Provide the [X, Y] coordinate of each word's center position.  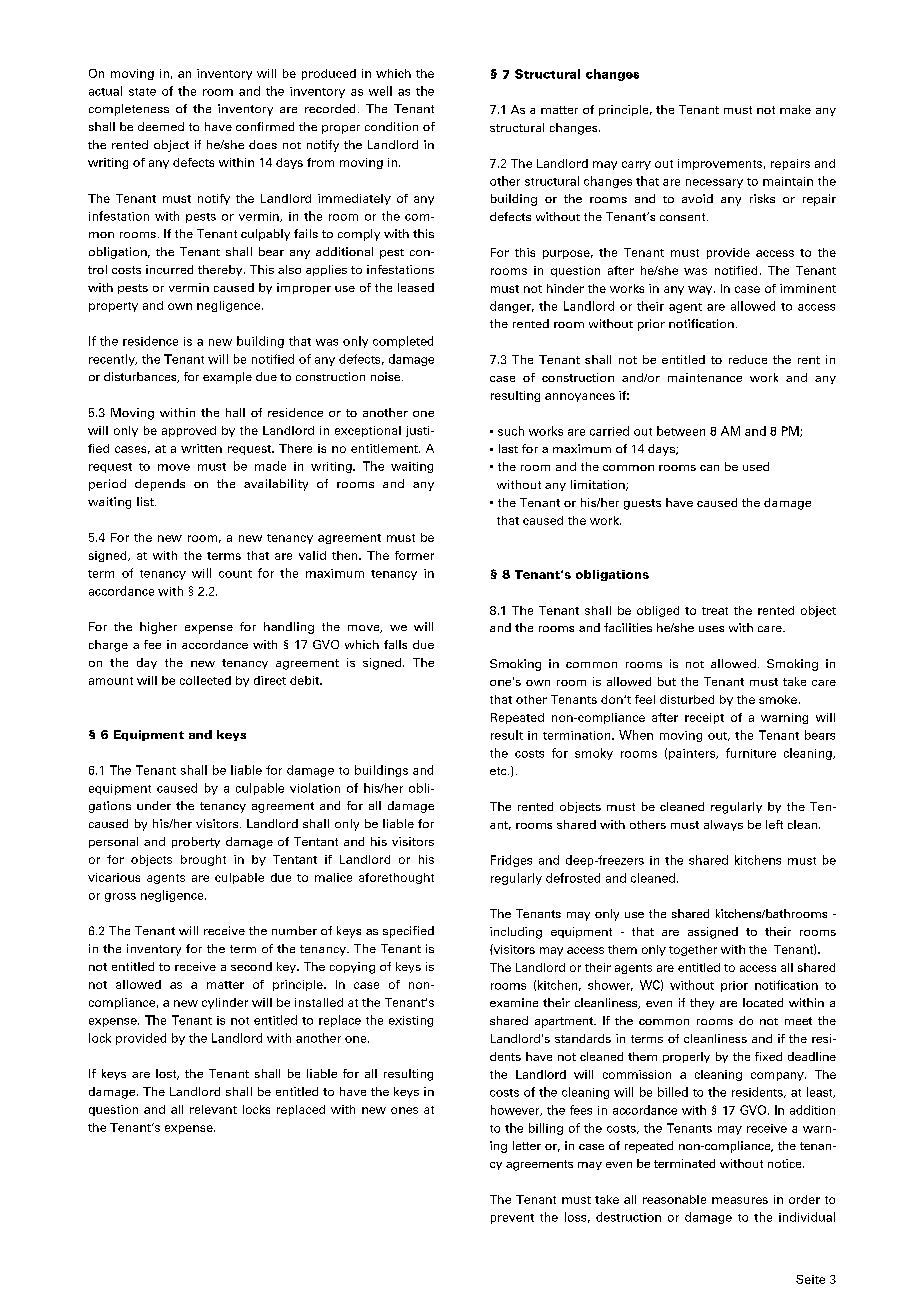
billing [546, 1129]
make [795, 109]
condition [391, 126]
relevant [213, 1109]
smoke [778, 699]
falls [395, 644]
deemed [161, 126]
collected [205, 680]
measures [740, 1200]
